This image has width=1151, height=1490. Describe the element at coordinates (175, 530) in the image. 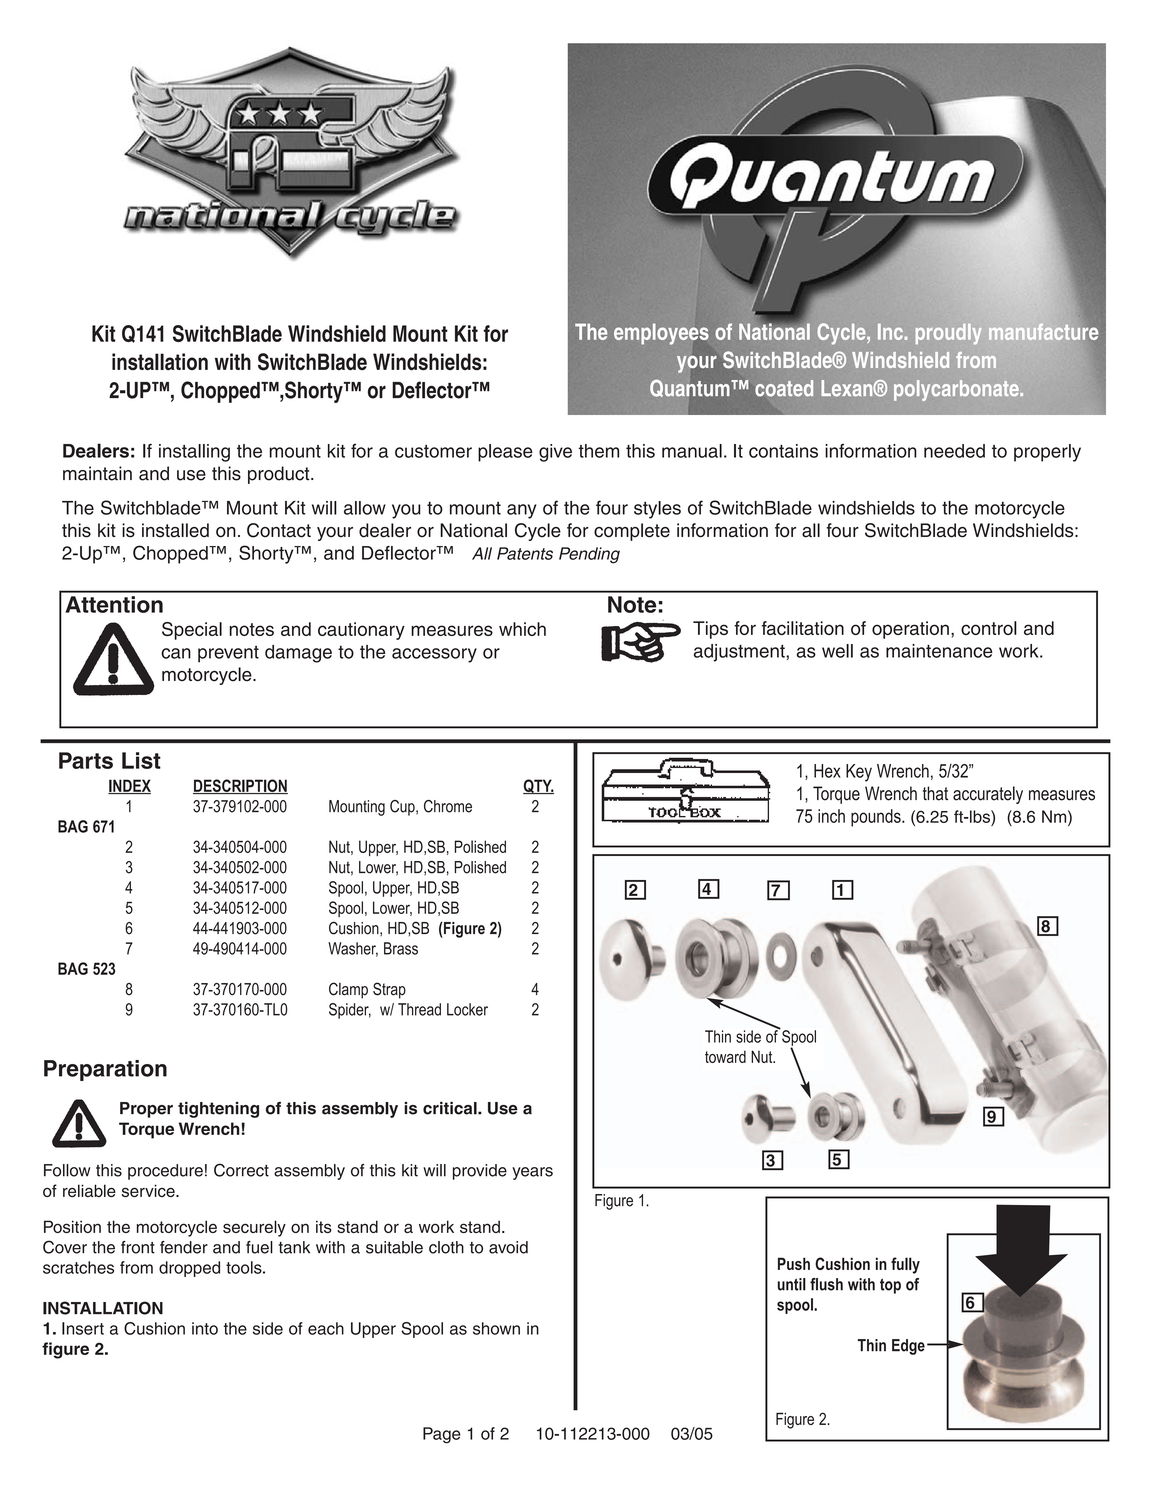

I see `installed` at that location.
